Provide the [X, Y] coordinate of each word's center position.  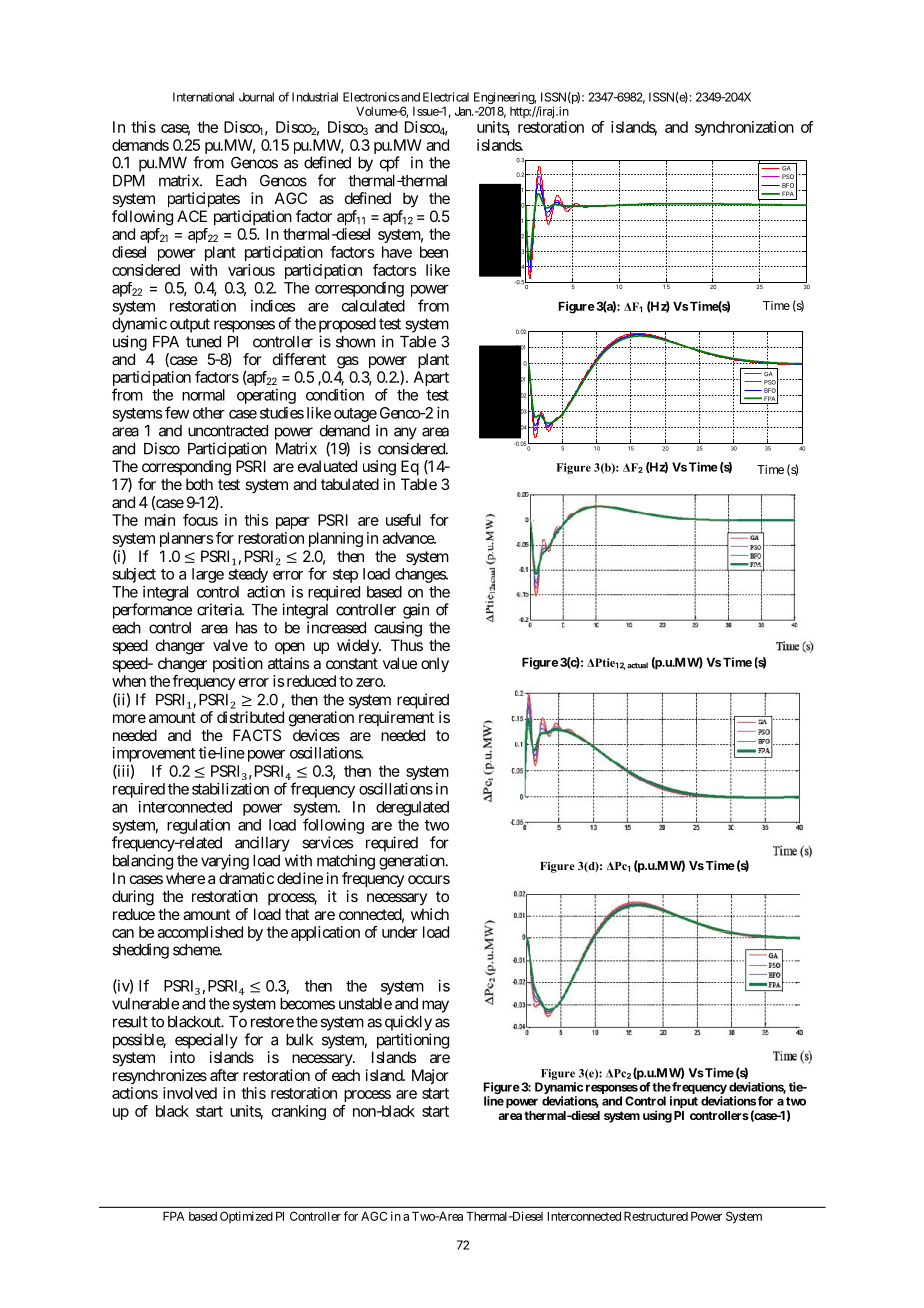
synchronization [744, 128]
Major [430, 1076]
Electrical [446, 97]
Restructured [656, 1216]
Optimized [246, 1217]
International [203, 97]
